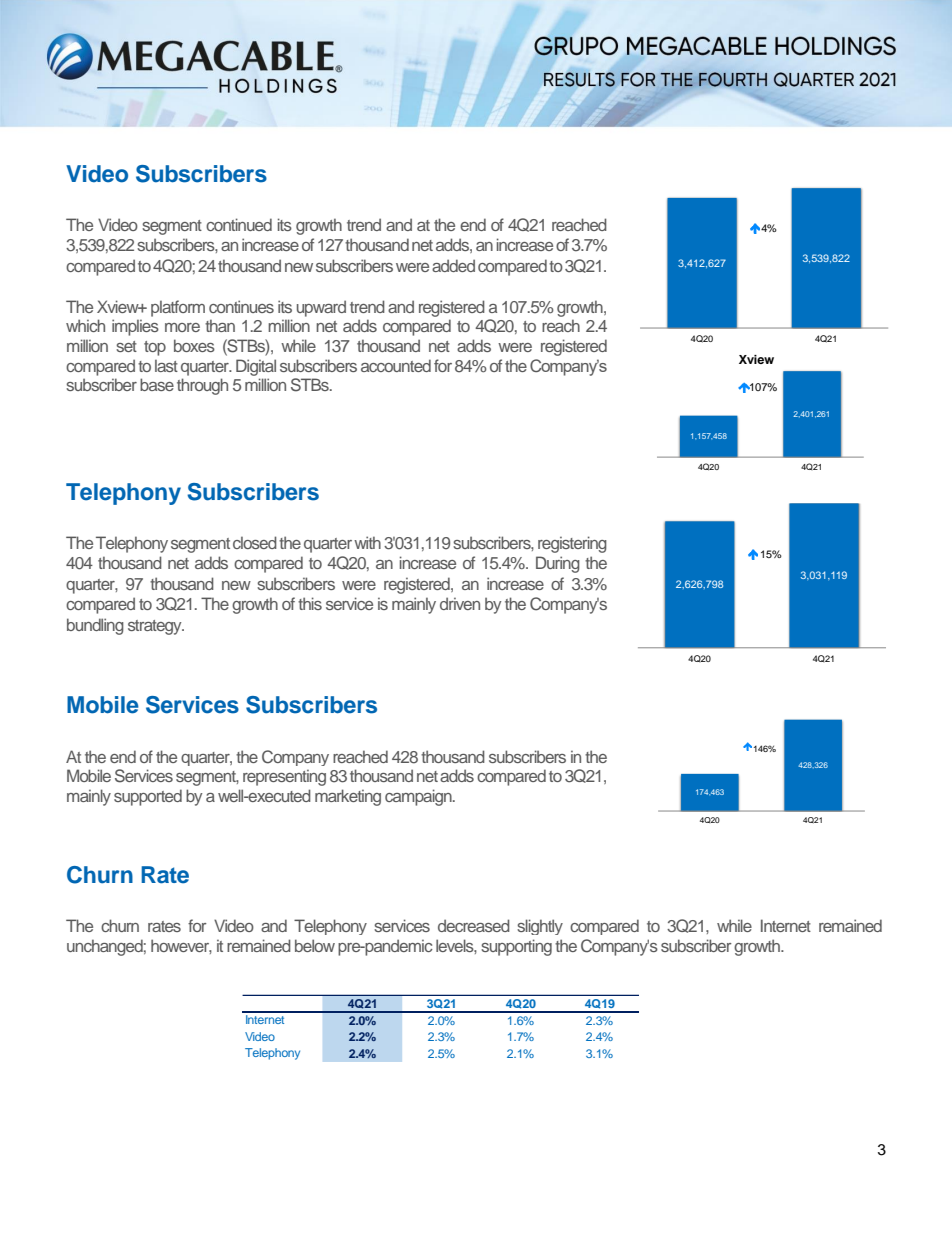  What do you see at coordinates (178, 308) in the screenshot?
I see `platform` at bounding box center [178, 308].
